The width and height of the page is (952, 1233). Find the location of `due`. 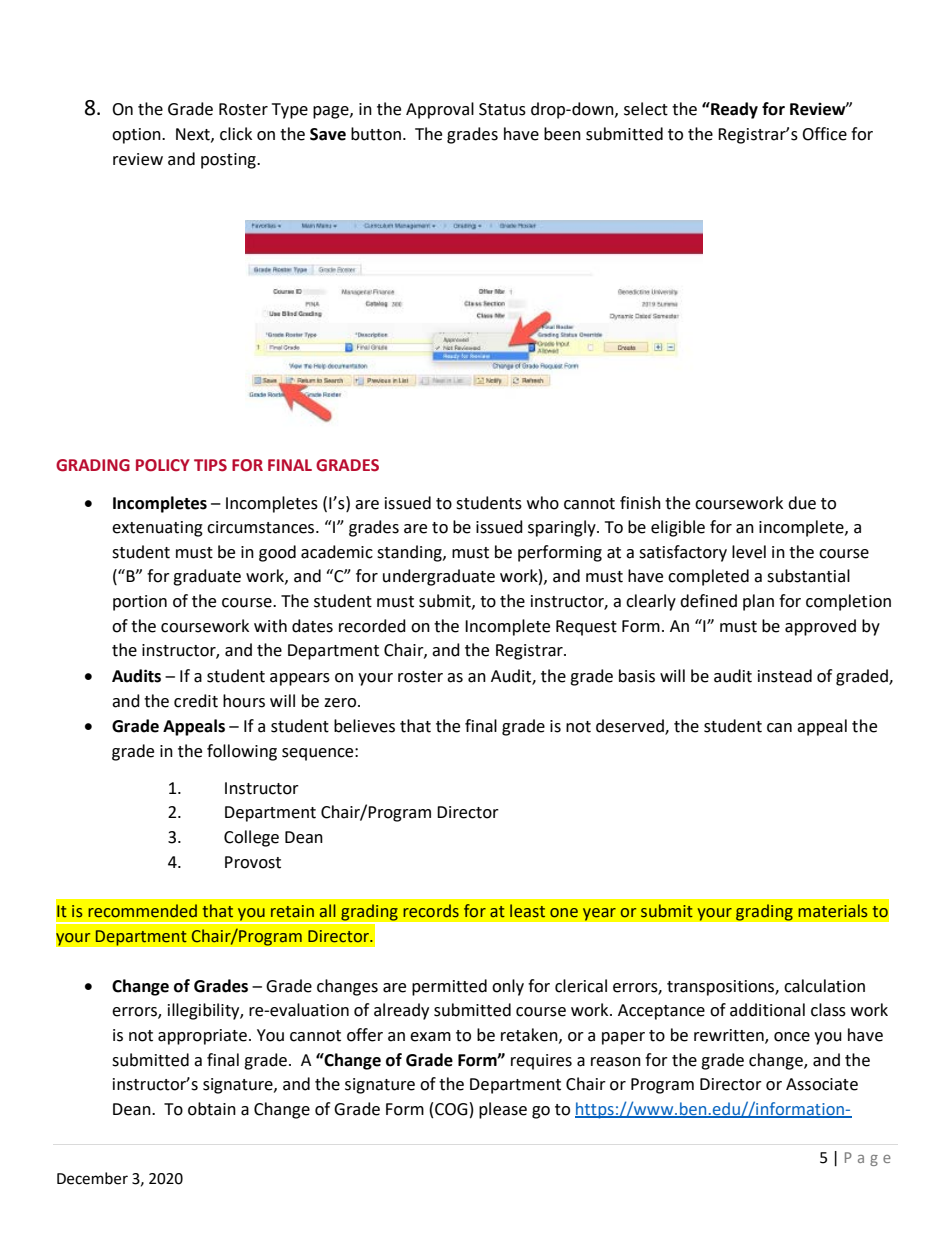

due is located at coordinates (802, 503).
